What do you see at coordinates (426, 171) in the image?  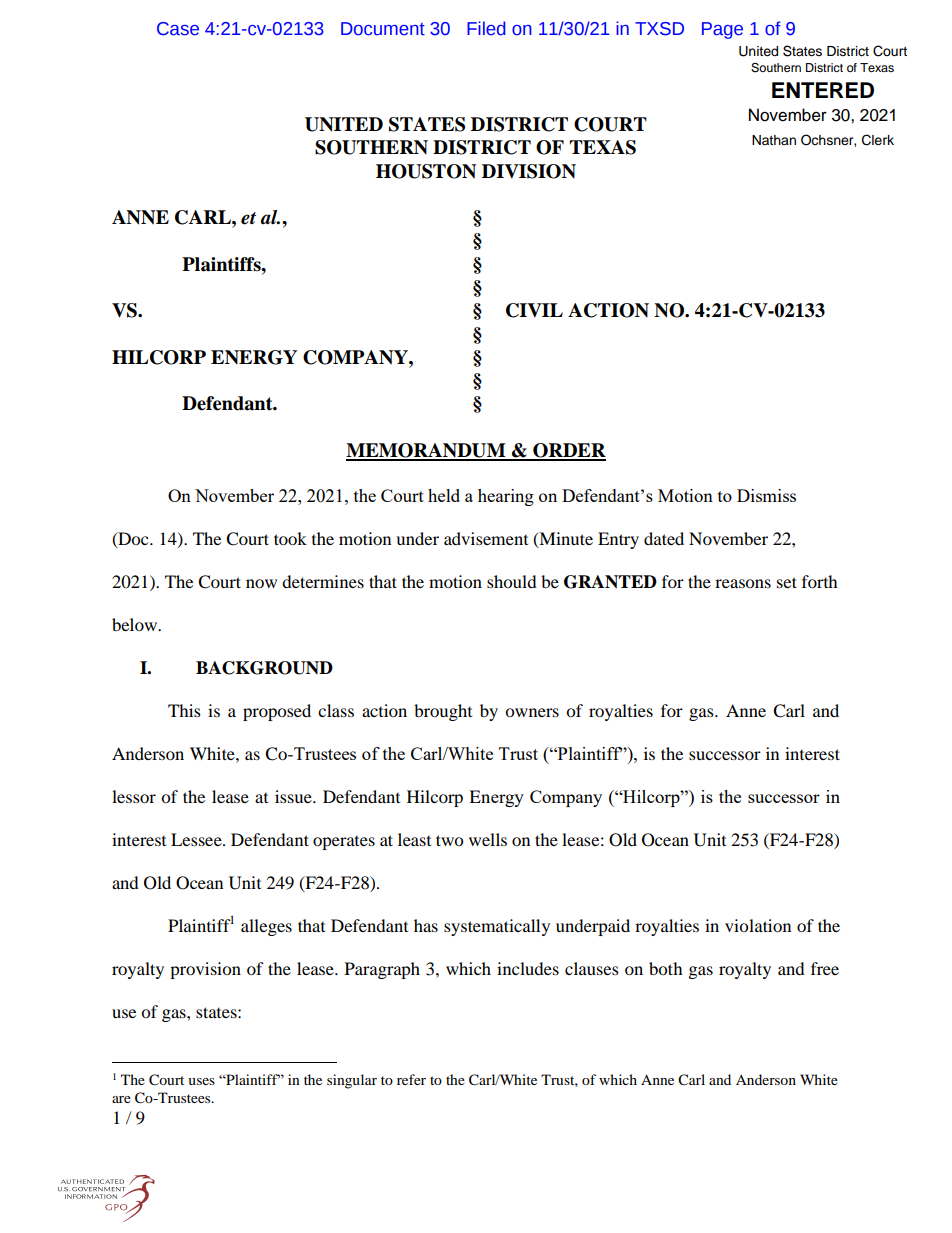 I see `HOUSTON` at bounding box center [426, 171].
